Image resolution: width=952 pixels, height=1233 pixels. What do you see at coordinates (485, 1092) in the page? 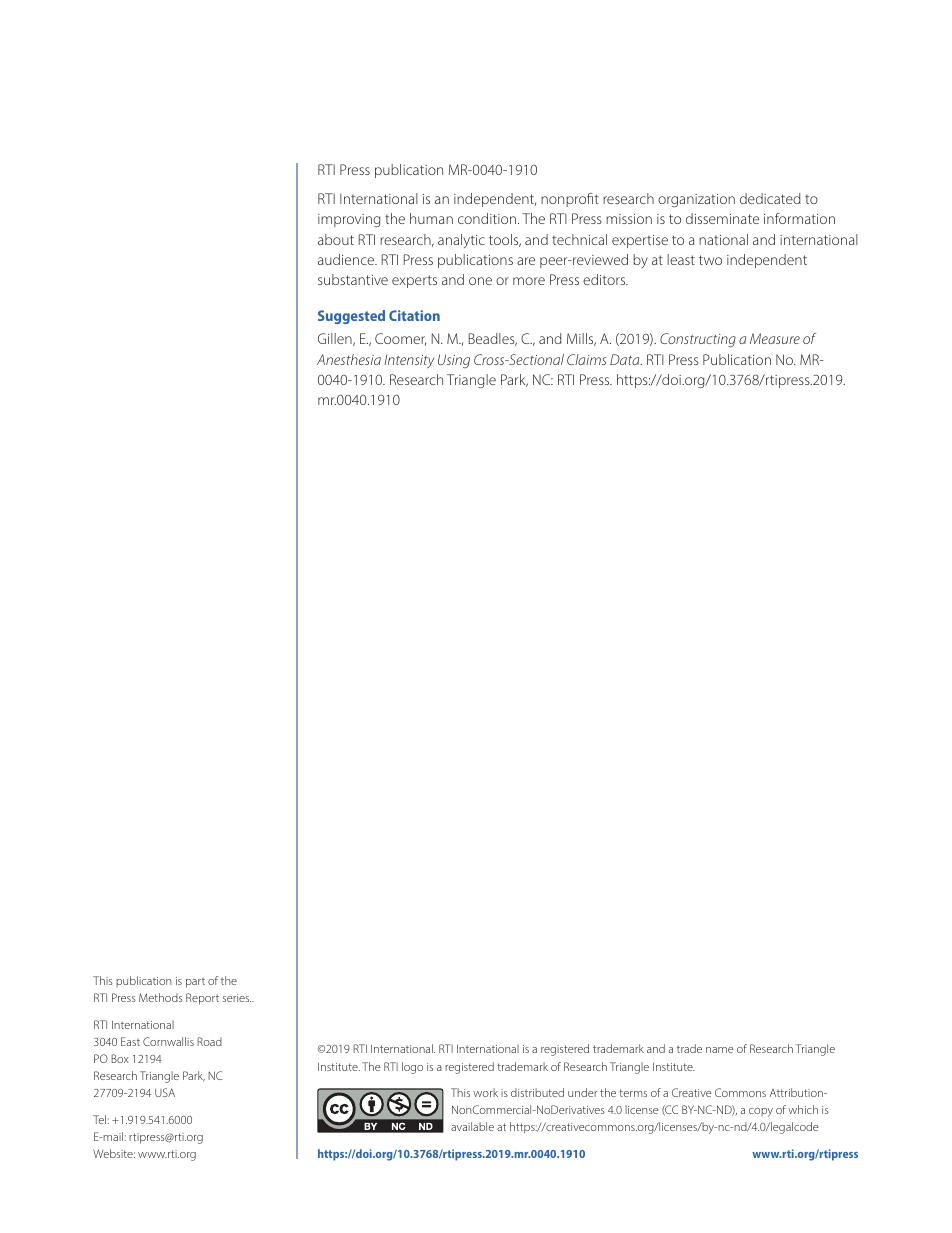
I see `work` at bounding box center [485, 1092].
